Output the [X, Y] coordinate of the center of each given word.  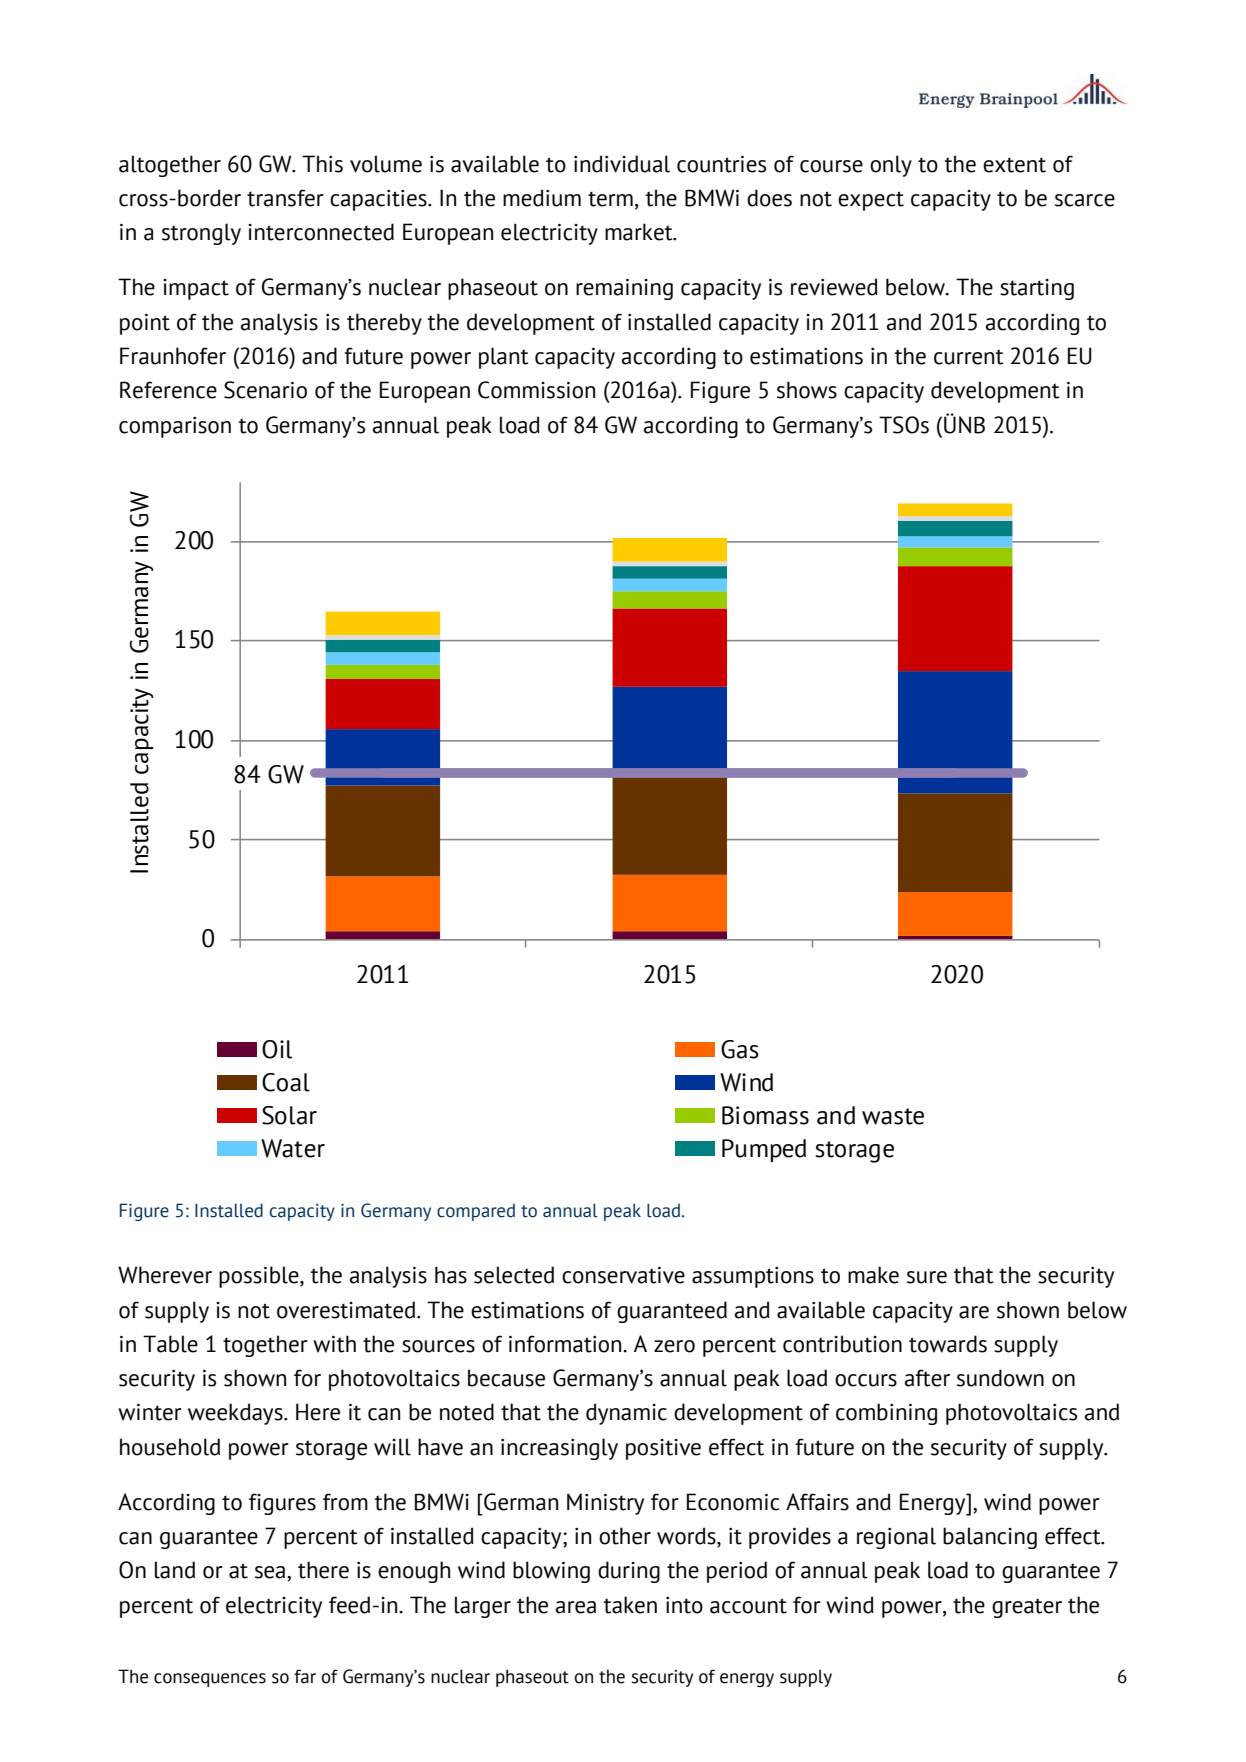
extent [1014, 165]
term [610, 199]
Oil [277, 1049]
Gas [740, 1049]
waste [893, 1116]
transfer [285, 198]
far [305, 1676]
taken [630, 1605]
